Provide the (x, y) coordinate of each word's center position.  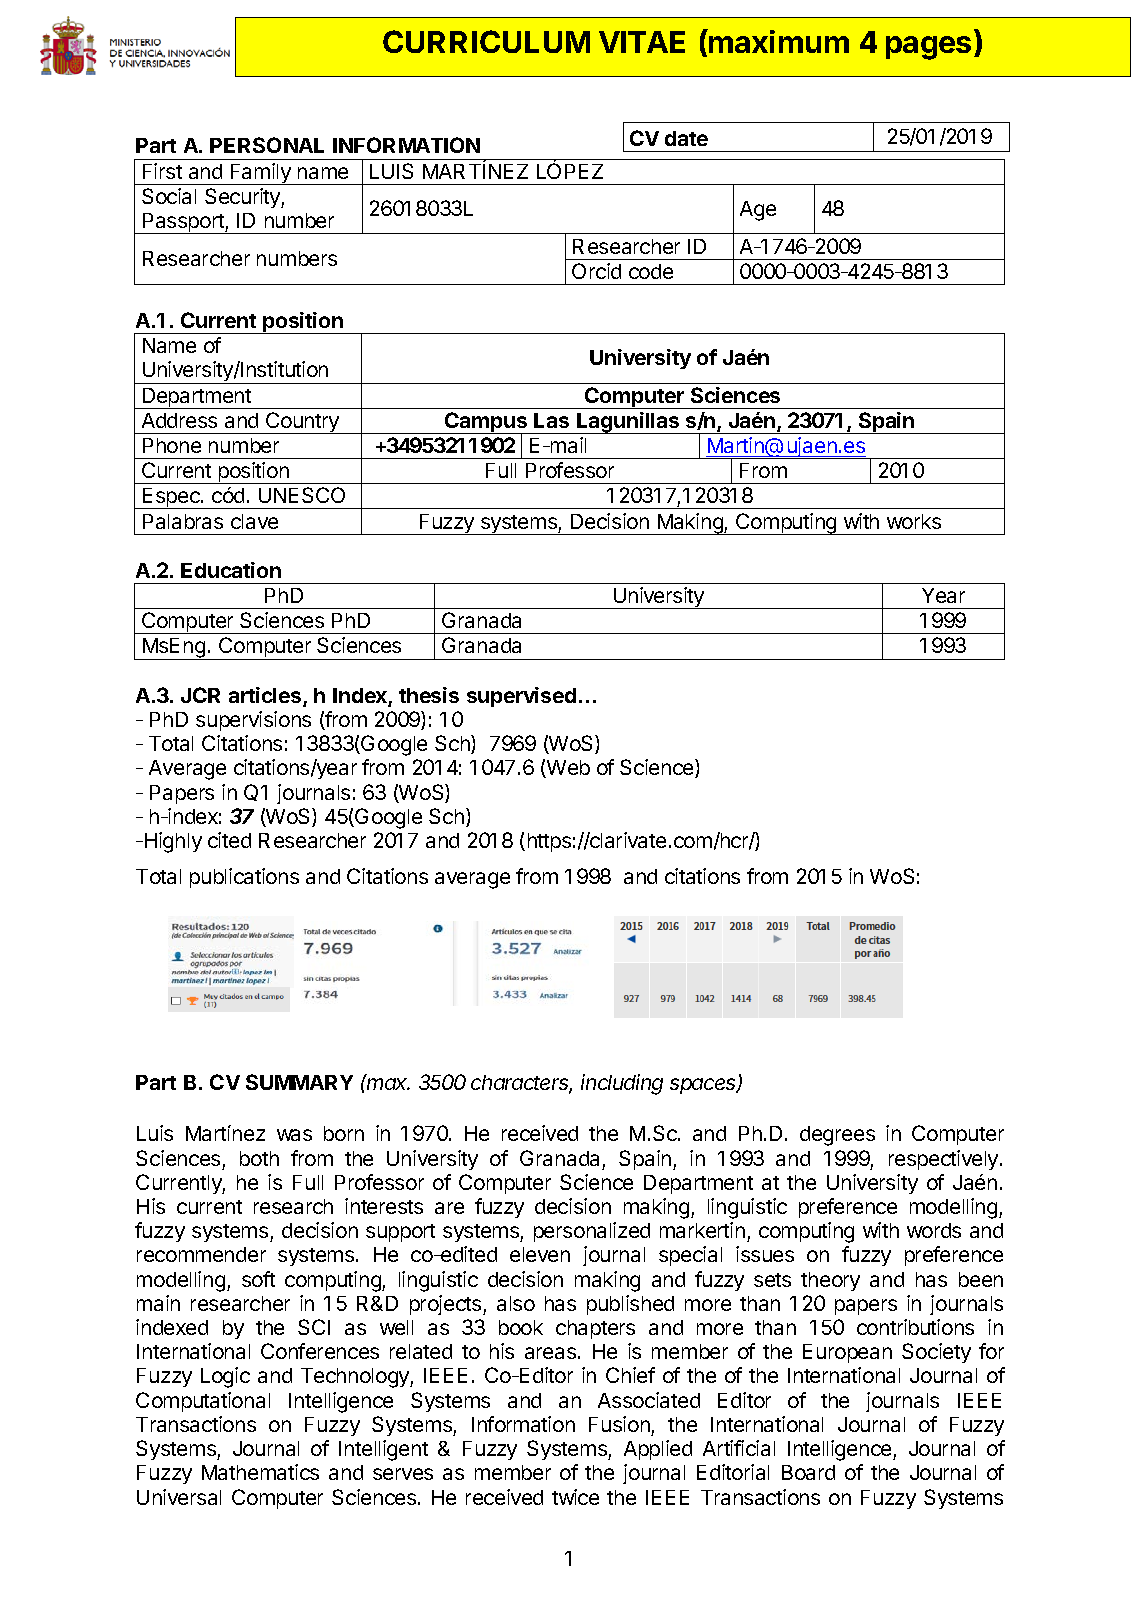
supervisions (253, 721)
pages (928, 48)
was (294, 1135)
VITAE (642, 42)
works (914, 521)
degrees (837, 1136)
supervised (521, 697)
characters (521, 1084)
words (934, 1230)
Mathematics (260, 1472)
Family (260, 174)
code (651, 271)
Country (302, 423)
